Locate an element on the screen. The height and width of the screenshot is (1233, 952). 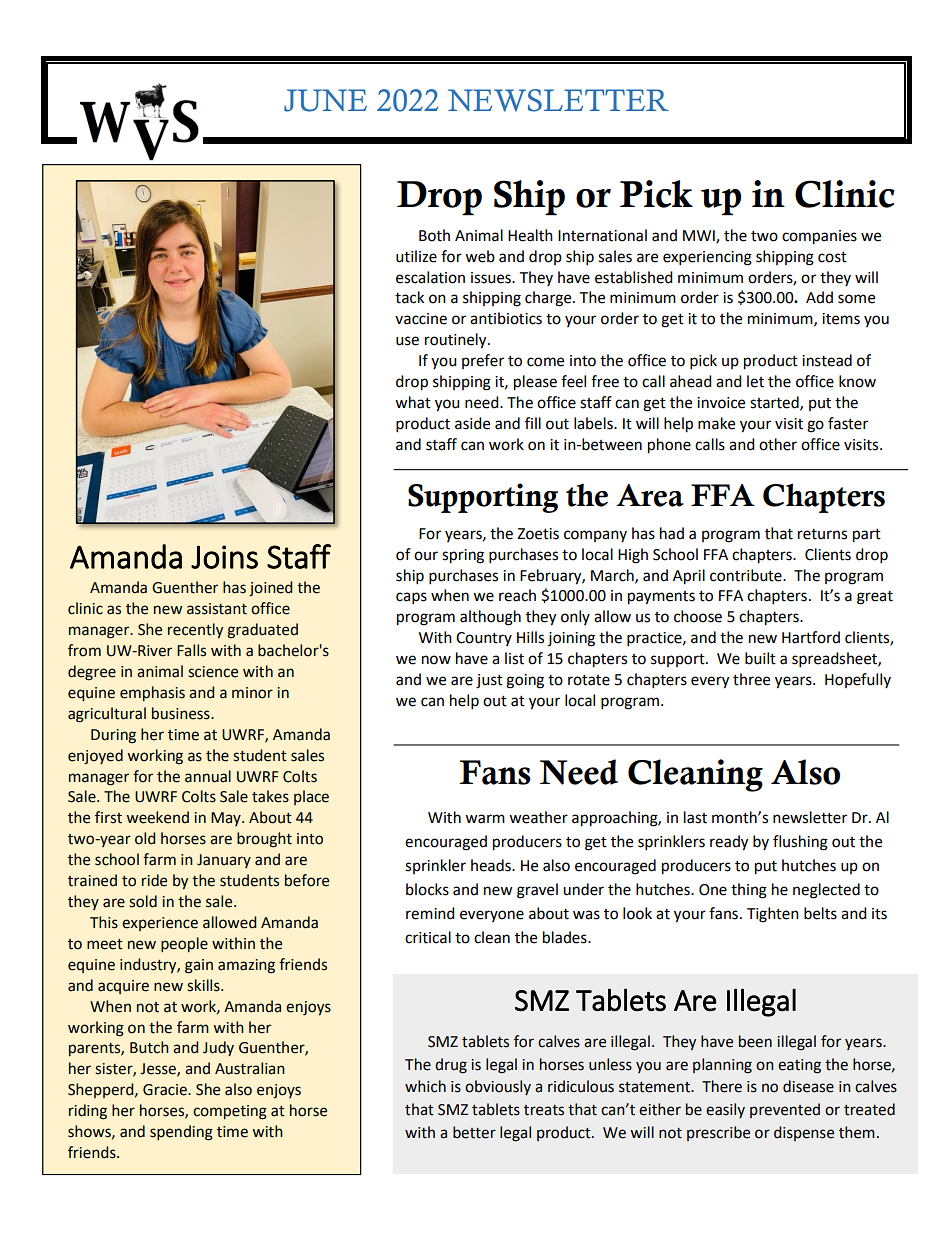
although is located at coordinates (490, 618).
